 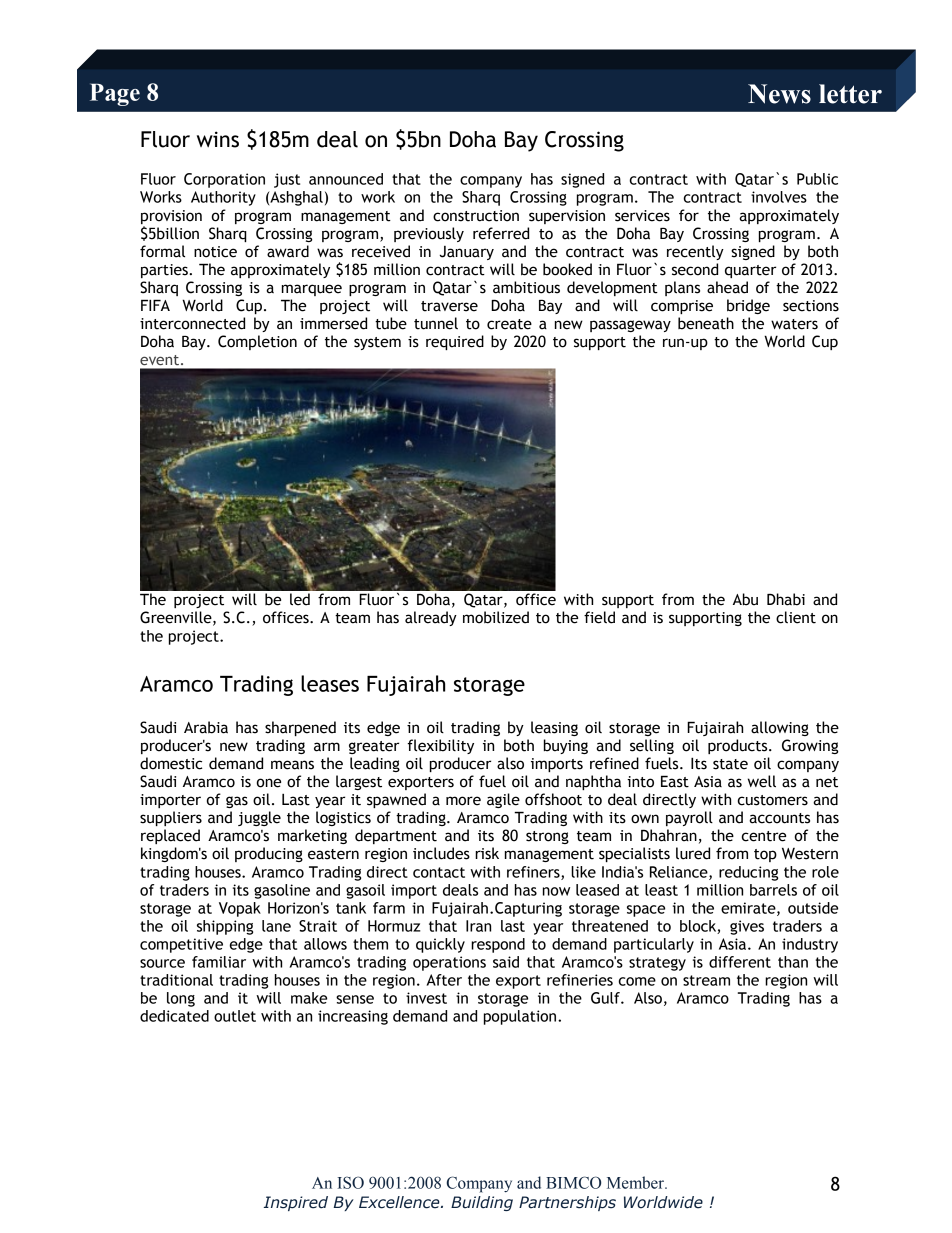 I want to click on Completion, so click(x=257, y=342).
